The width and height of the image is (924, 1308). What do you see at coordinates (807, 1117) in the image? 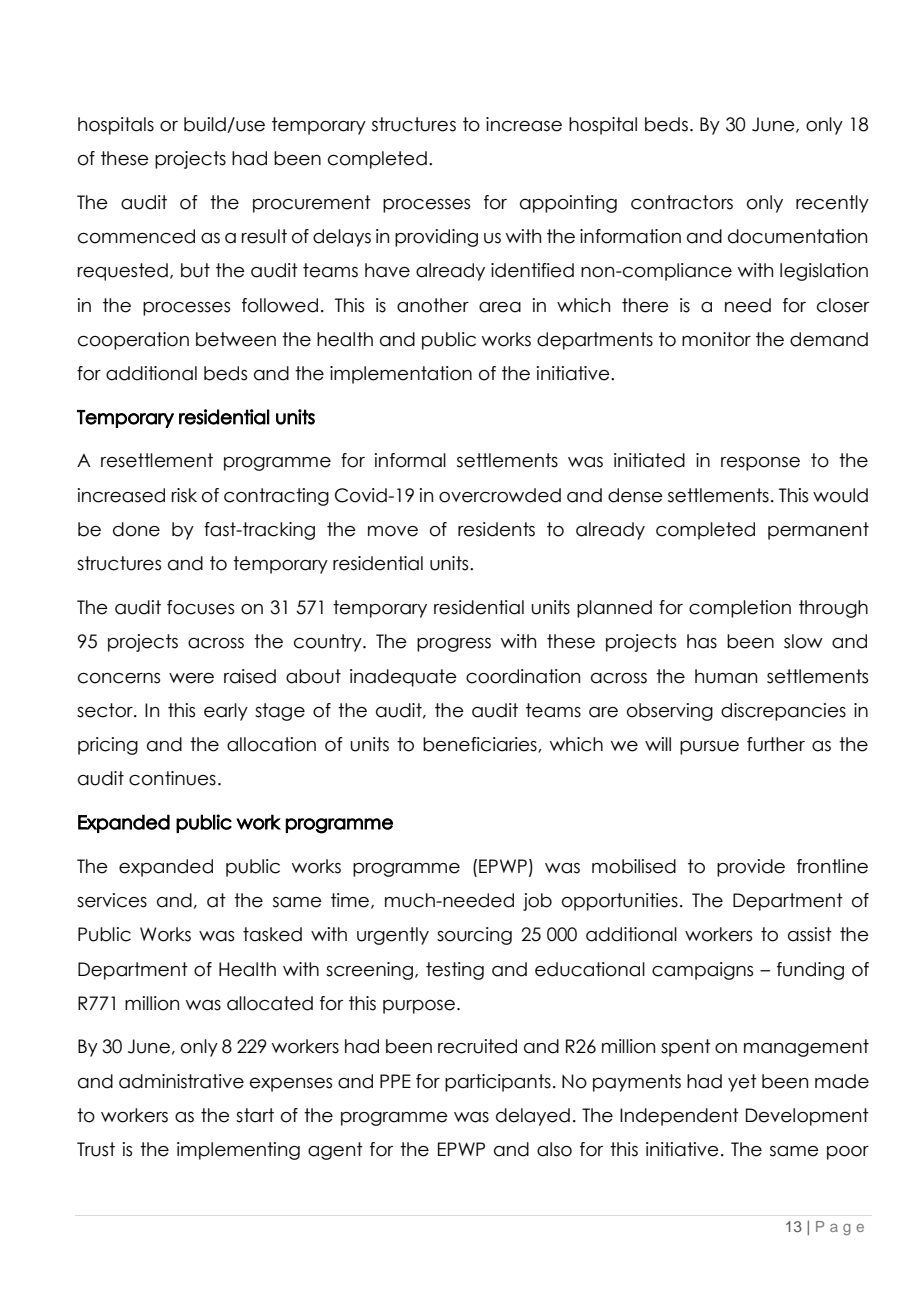
I see `Development` at bounding box center [807, 1117].
